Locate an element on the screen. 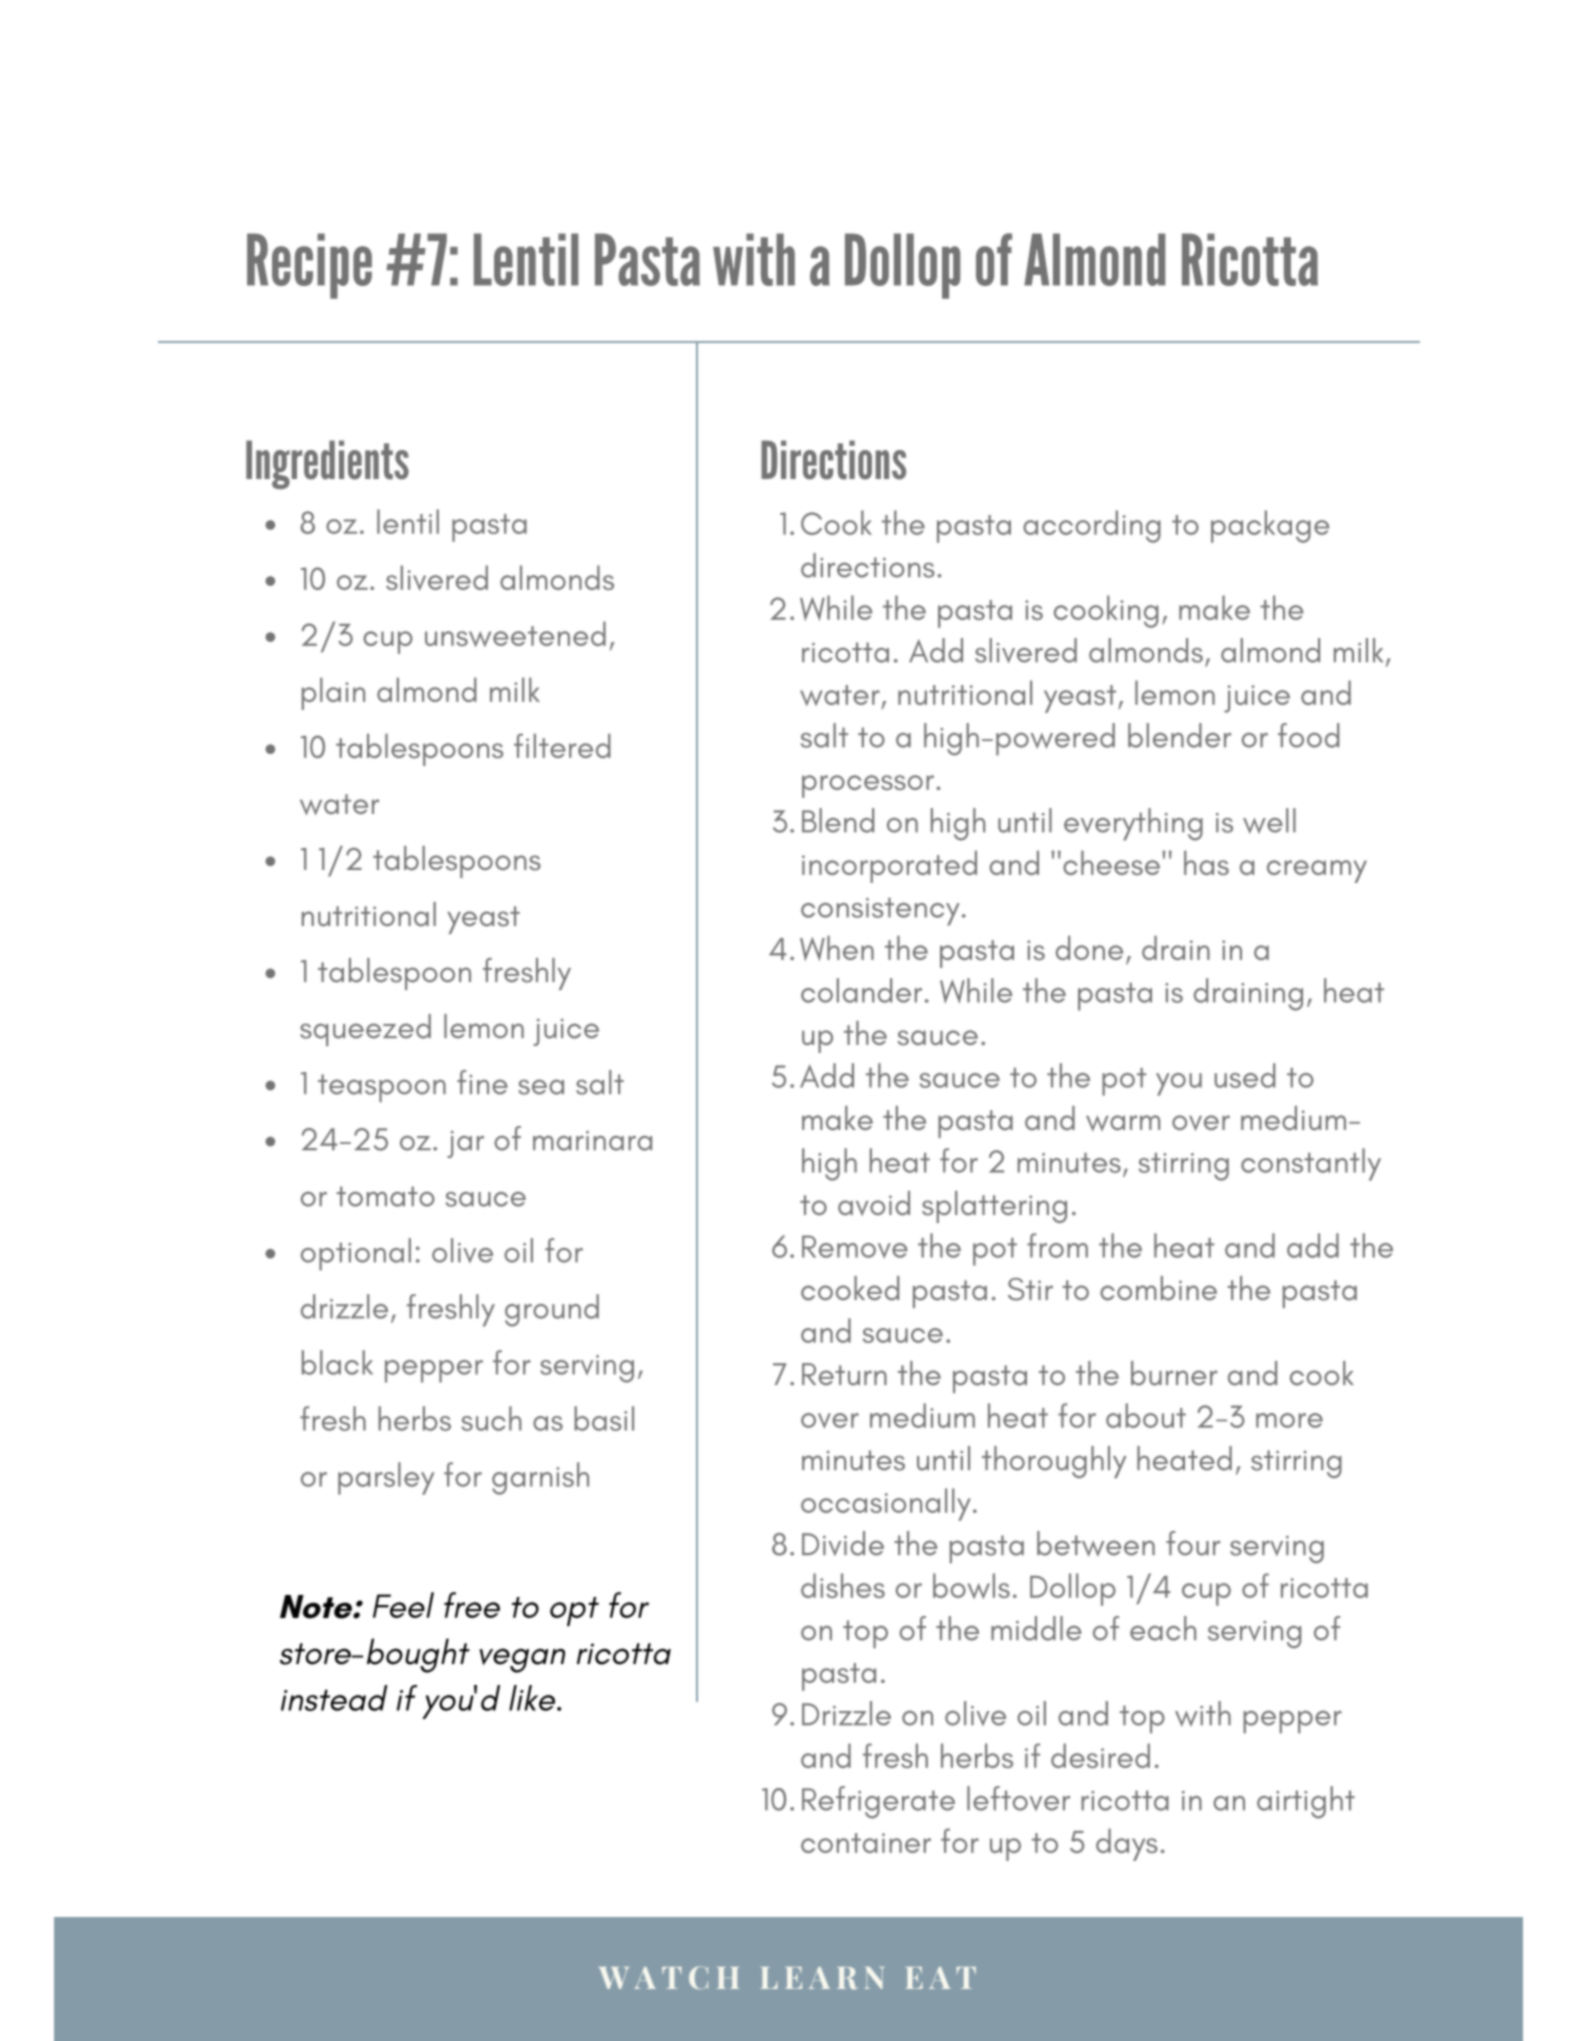 This screenshot has height=2041, width=1577. package is located at coordinates (1270, 526).
